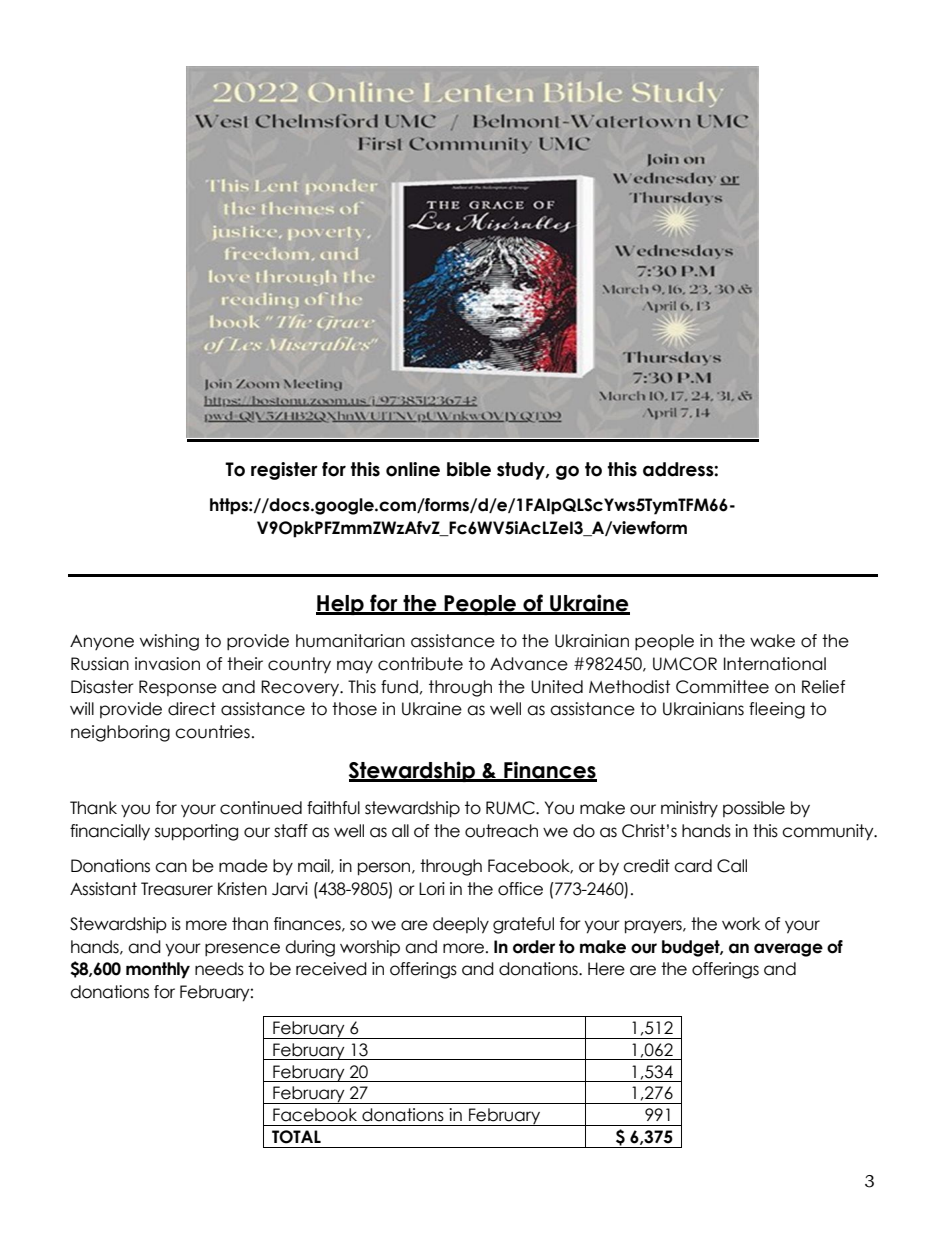 The image size is (952, 1233). Describe the element at coordinates (296, 1137) in the screenshot. I see `TOTAL` at that location.
